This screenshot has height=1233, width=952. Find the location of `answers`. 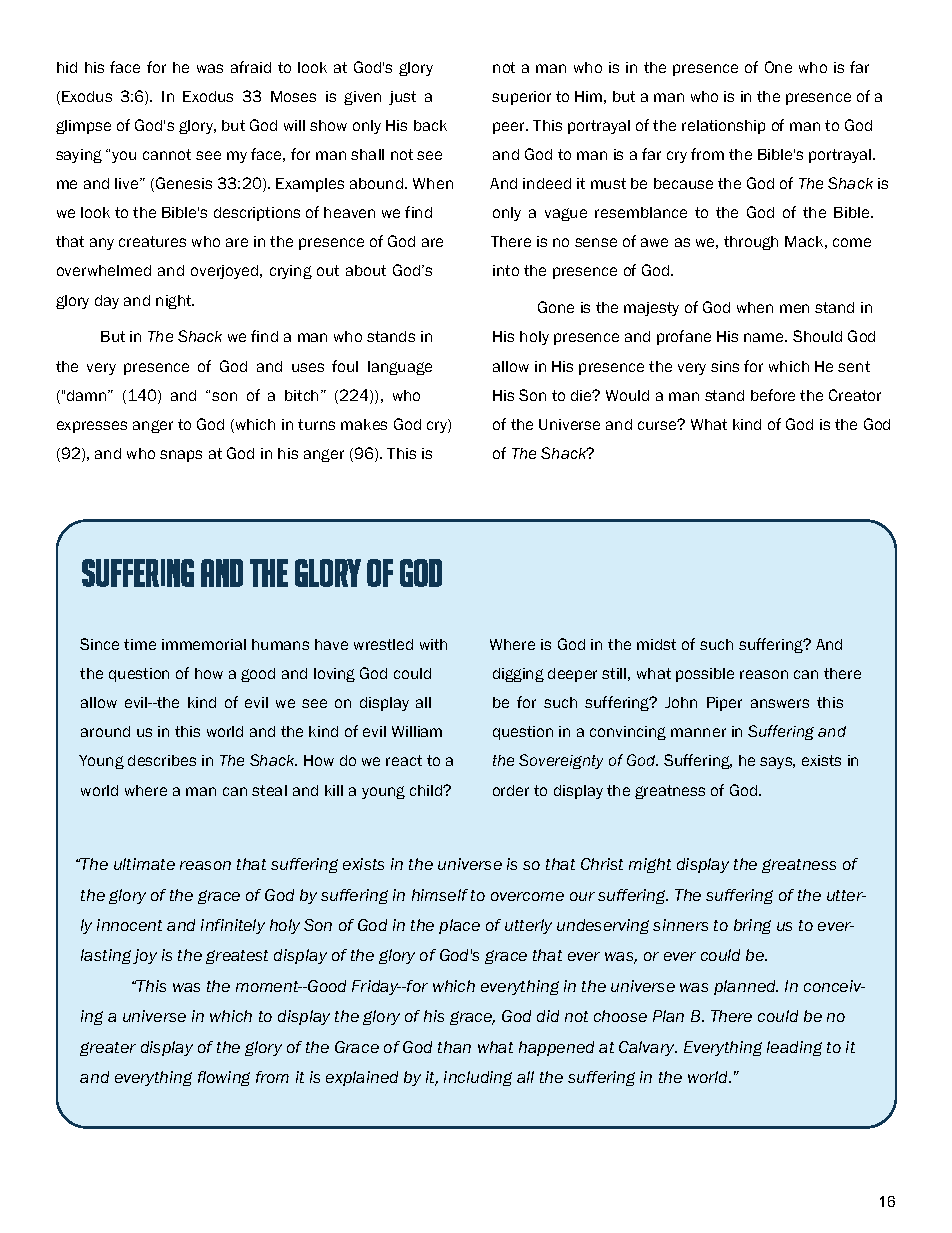

answers is located at coordinates (780, 703).
